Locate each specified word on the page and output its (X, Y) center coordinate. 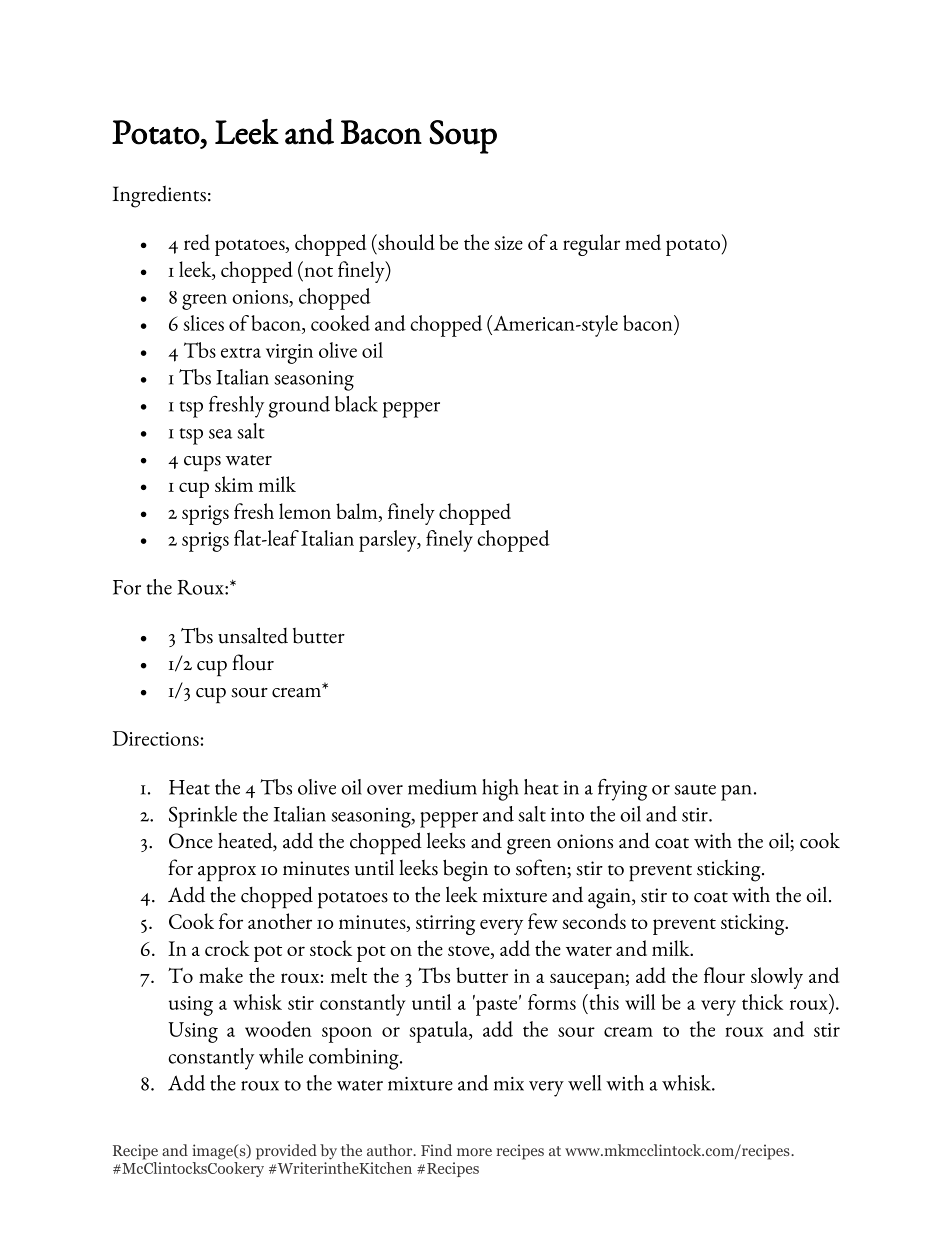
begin (465, 870)
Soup (463, 137)
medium (442, 787)
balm (358, 511)
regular (591, 245)
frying (622, 790)
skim (234, 484)
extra (241, 352)
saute (695, 789)
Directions (156, 738)
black (356, 404)
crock (227, 948)
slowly (777, 978)
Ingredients (159, 196)
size (508, 243)
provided (286, 1152)
